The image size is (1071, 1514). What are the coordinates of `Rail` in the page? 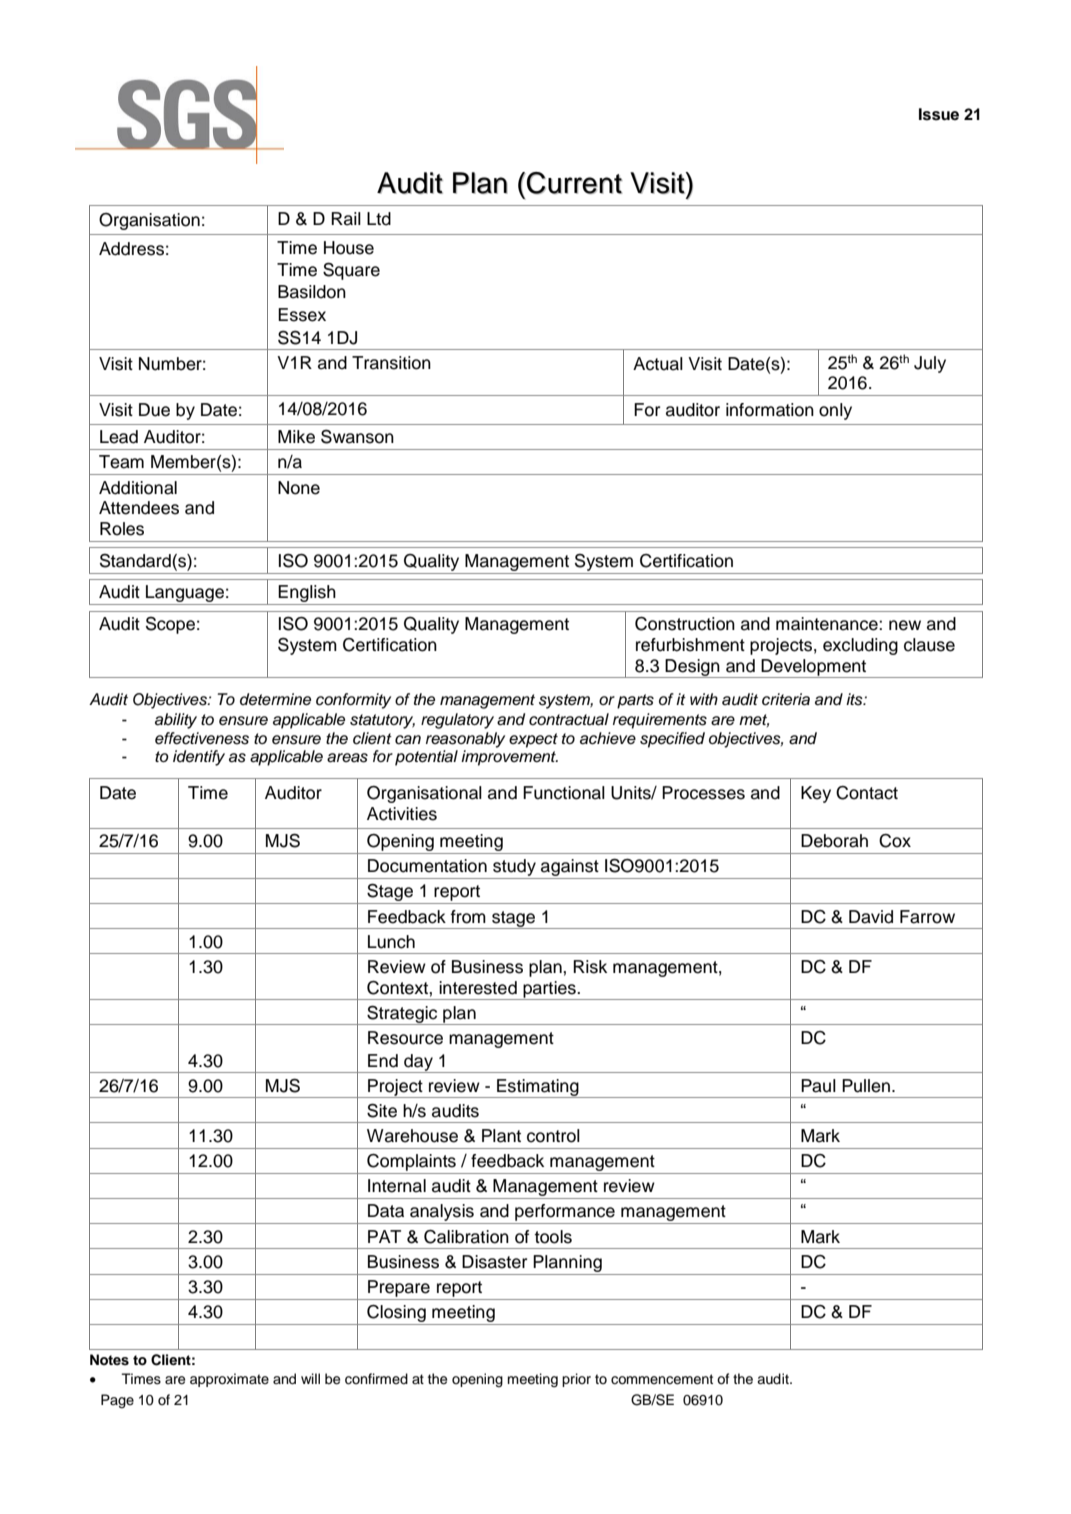 It's located at (346, 219).
